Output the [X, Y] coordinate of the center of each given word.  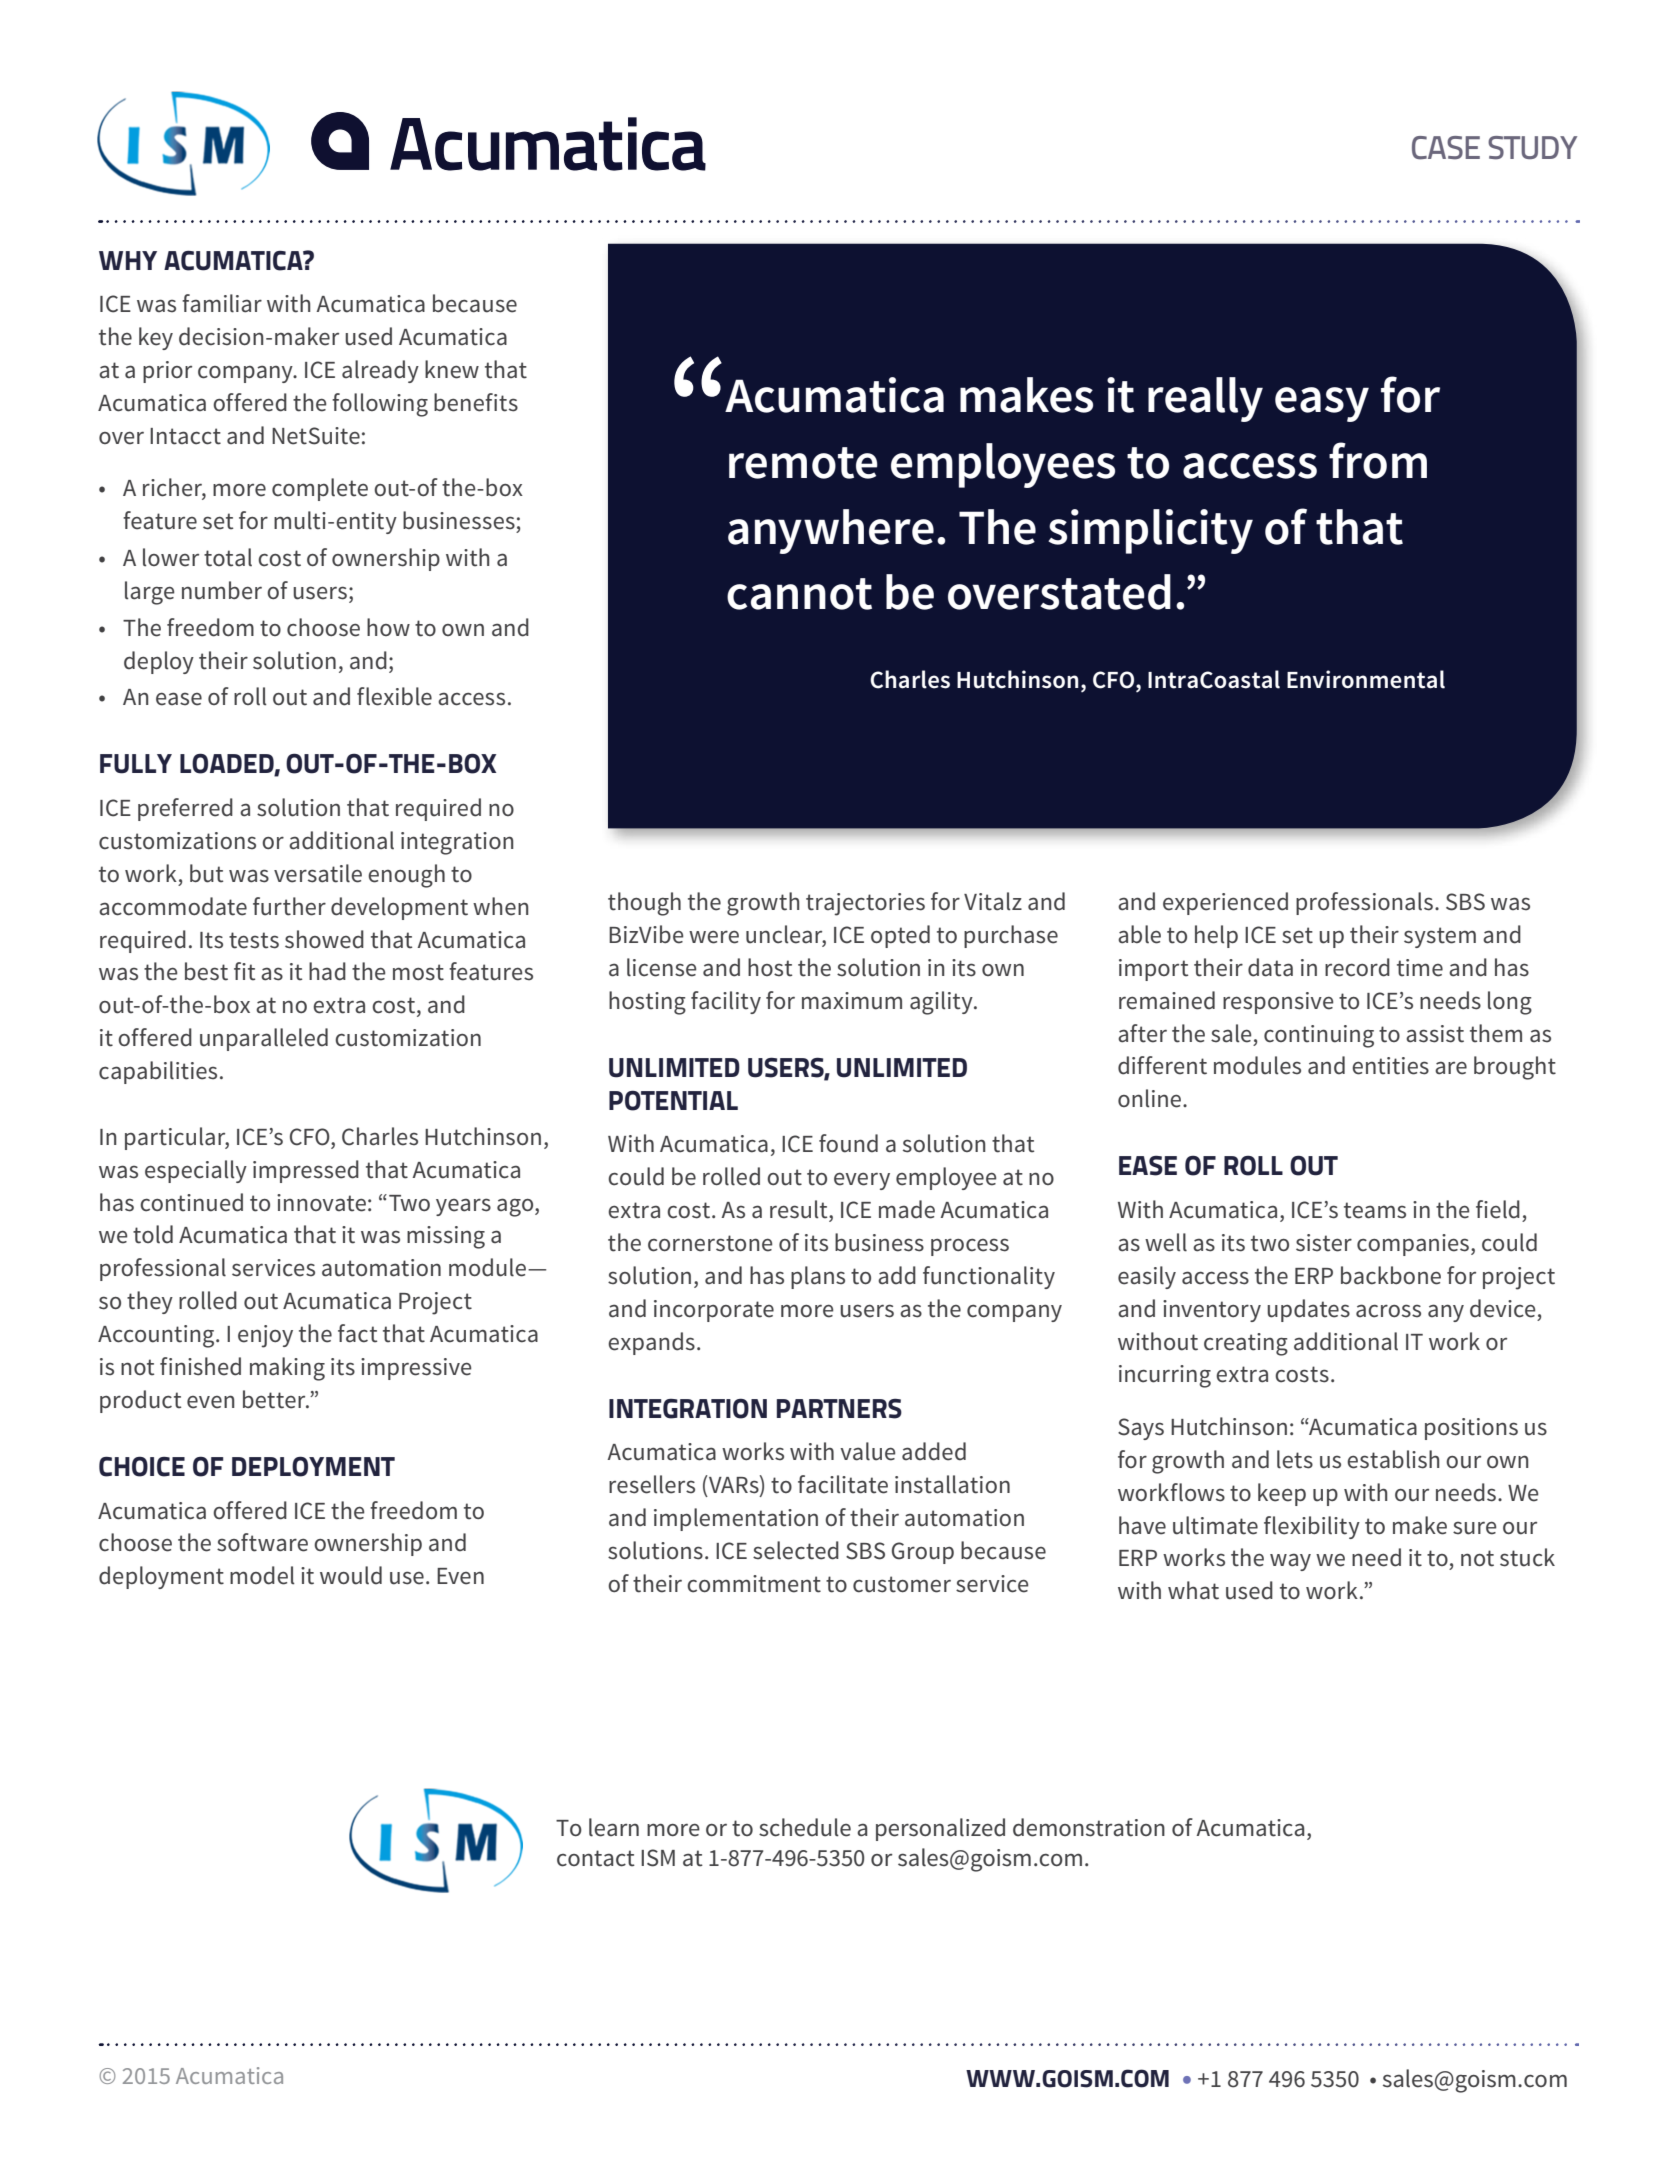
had [327, 971]
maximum [852, 1001]
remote [803, 463]
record [1357, 967]
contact [596, 1858]
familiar [222, 303]
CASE [1446, 148]
